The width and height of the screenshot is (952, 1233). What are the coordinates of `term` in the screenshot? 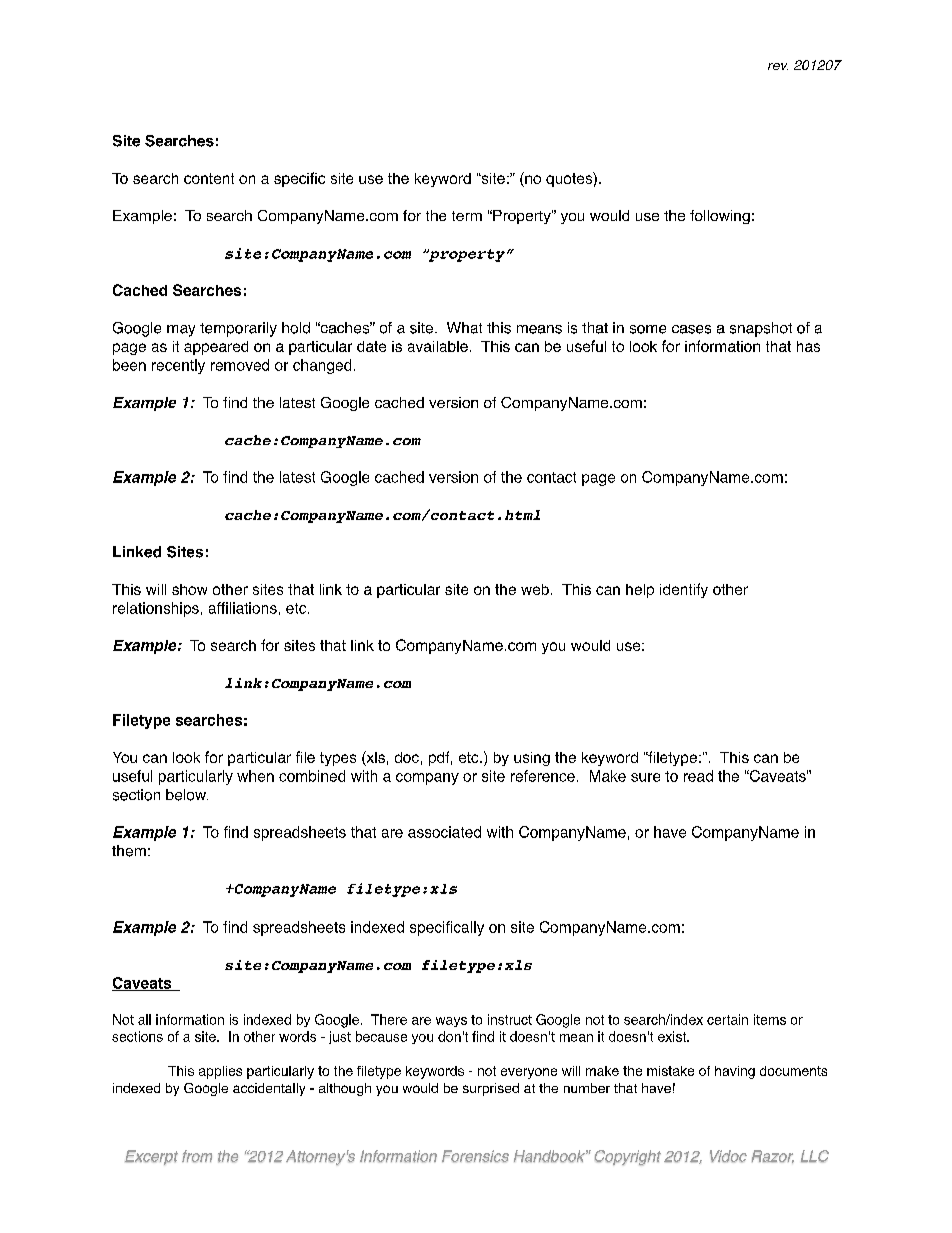 It's located at (467, 216).
